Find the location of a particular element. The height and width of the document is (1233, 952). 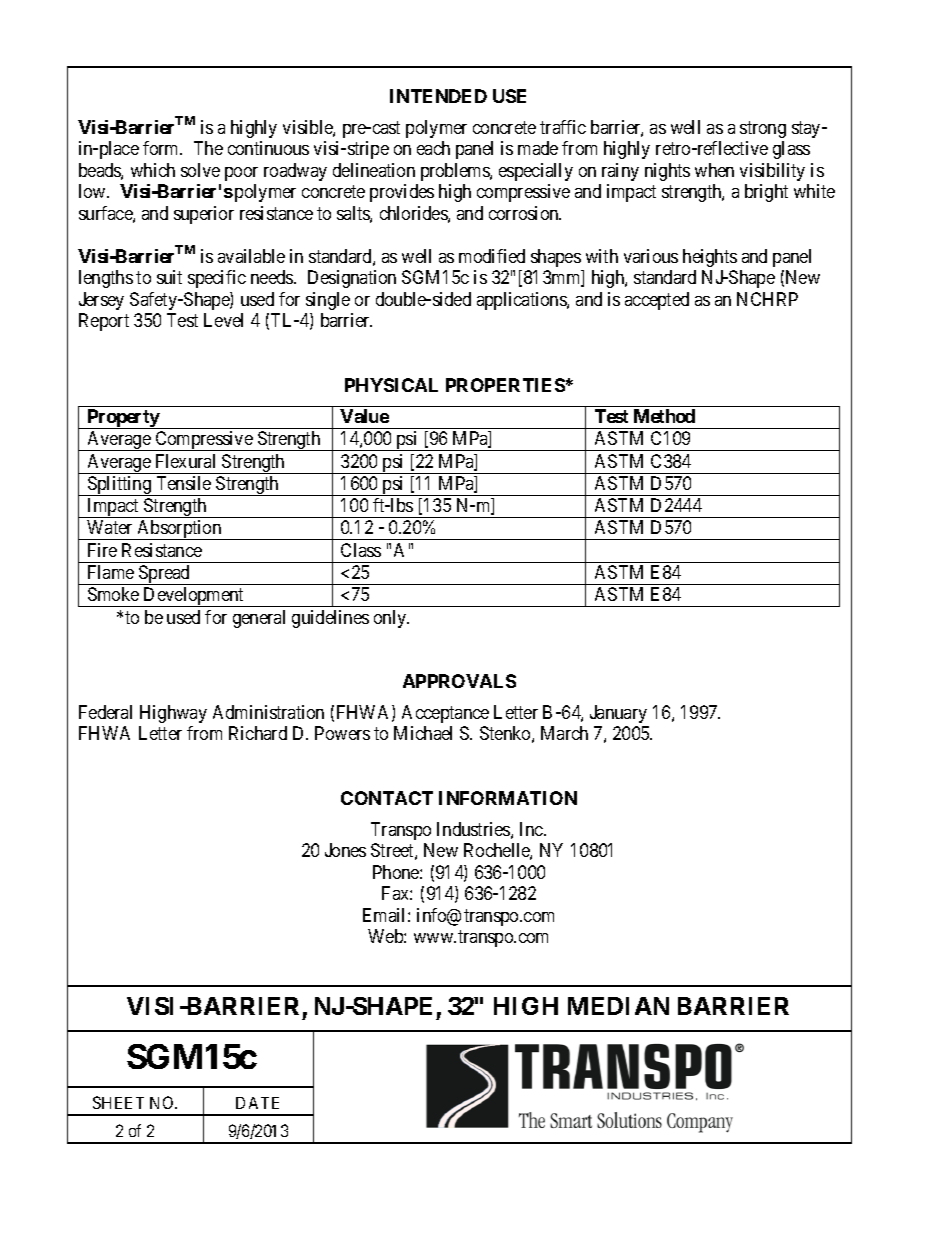

only is located at coordinates (391, 619).
